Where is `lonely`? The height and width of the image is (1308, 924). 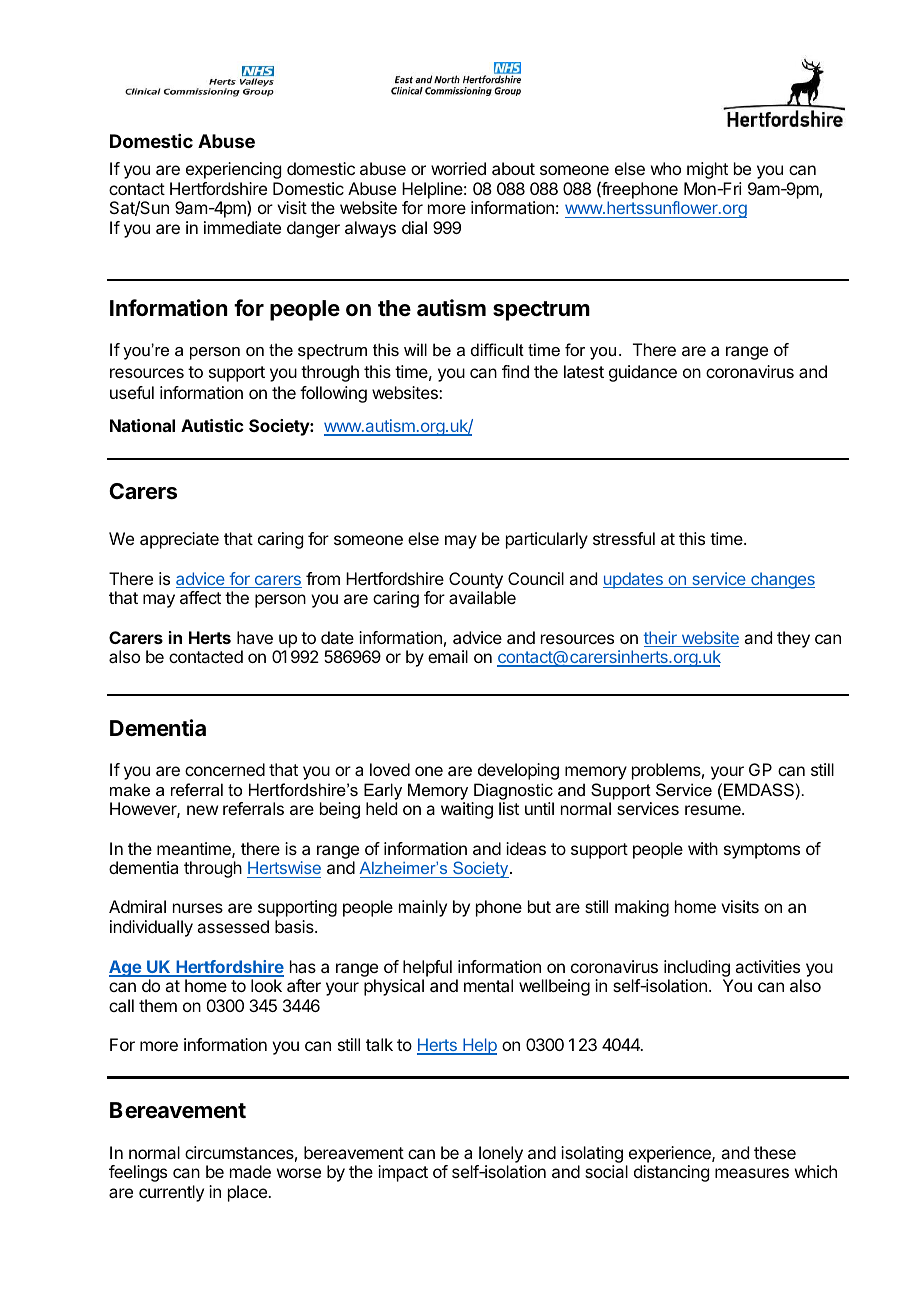
lonely is located at coordinates (501, 1154).
